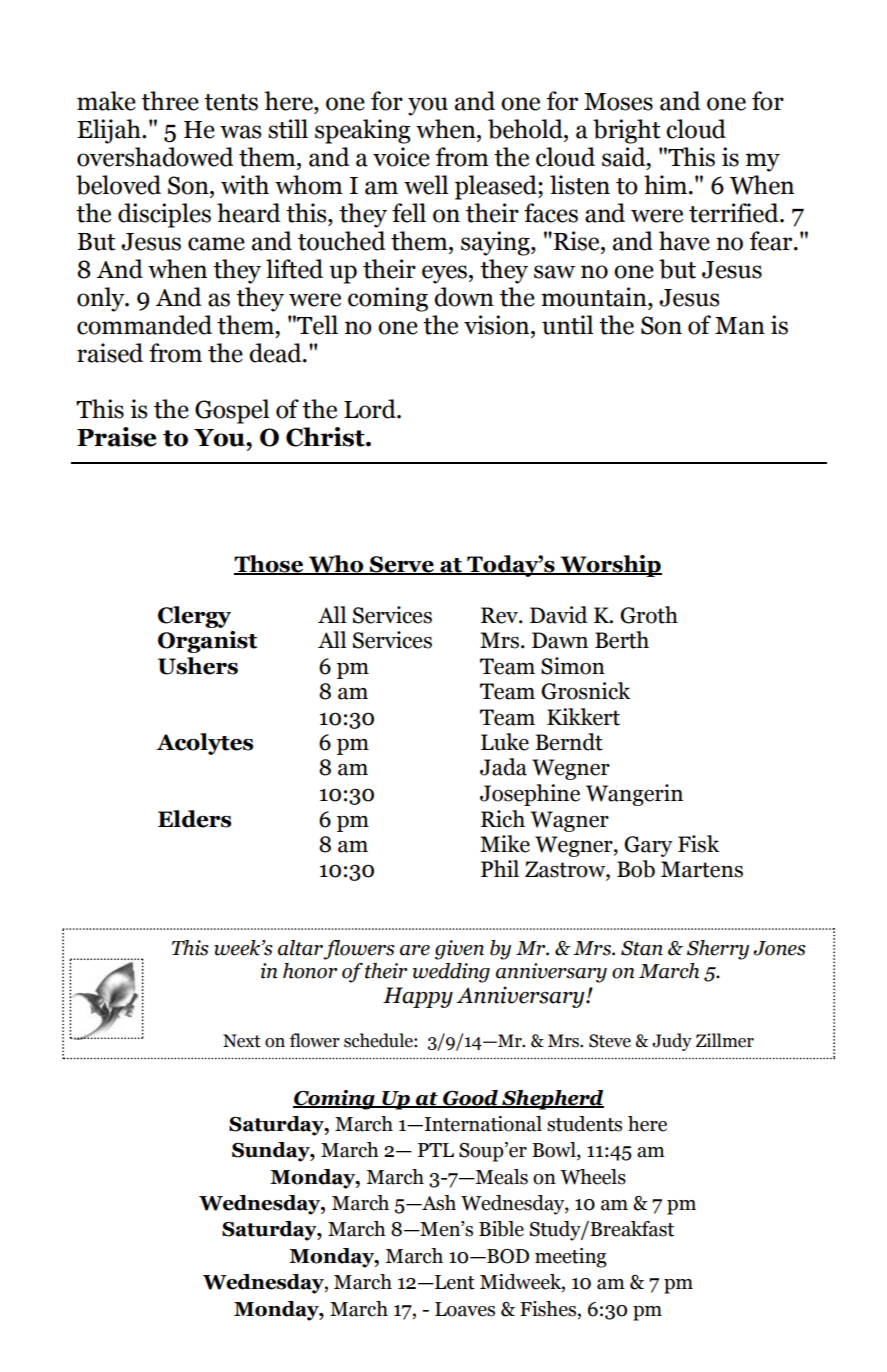 Image resolution: width=887 pixels, height=1372 pixels. What do you see at coordinates (571, 1258) in the page?
I see `meeting` at bounding box center [571, 1258].
